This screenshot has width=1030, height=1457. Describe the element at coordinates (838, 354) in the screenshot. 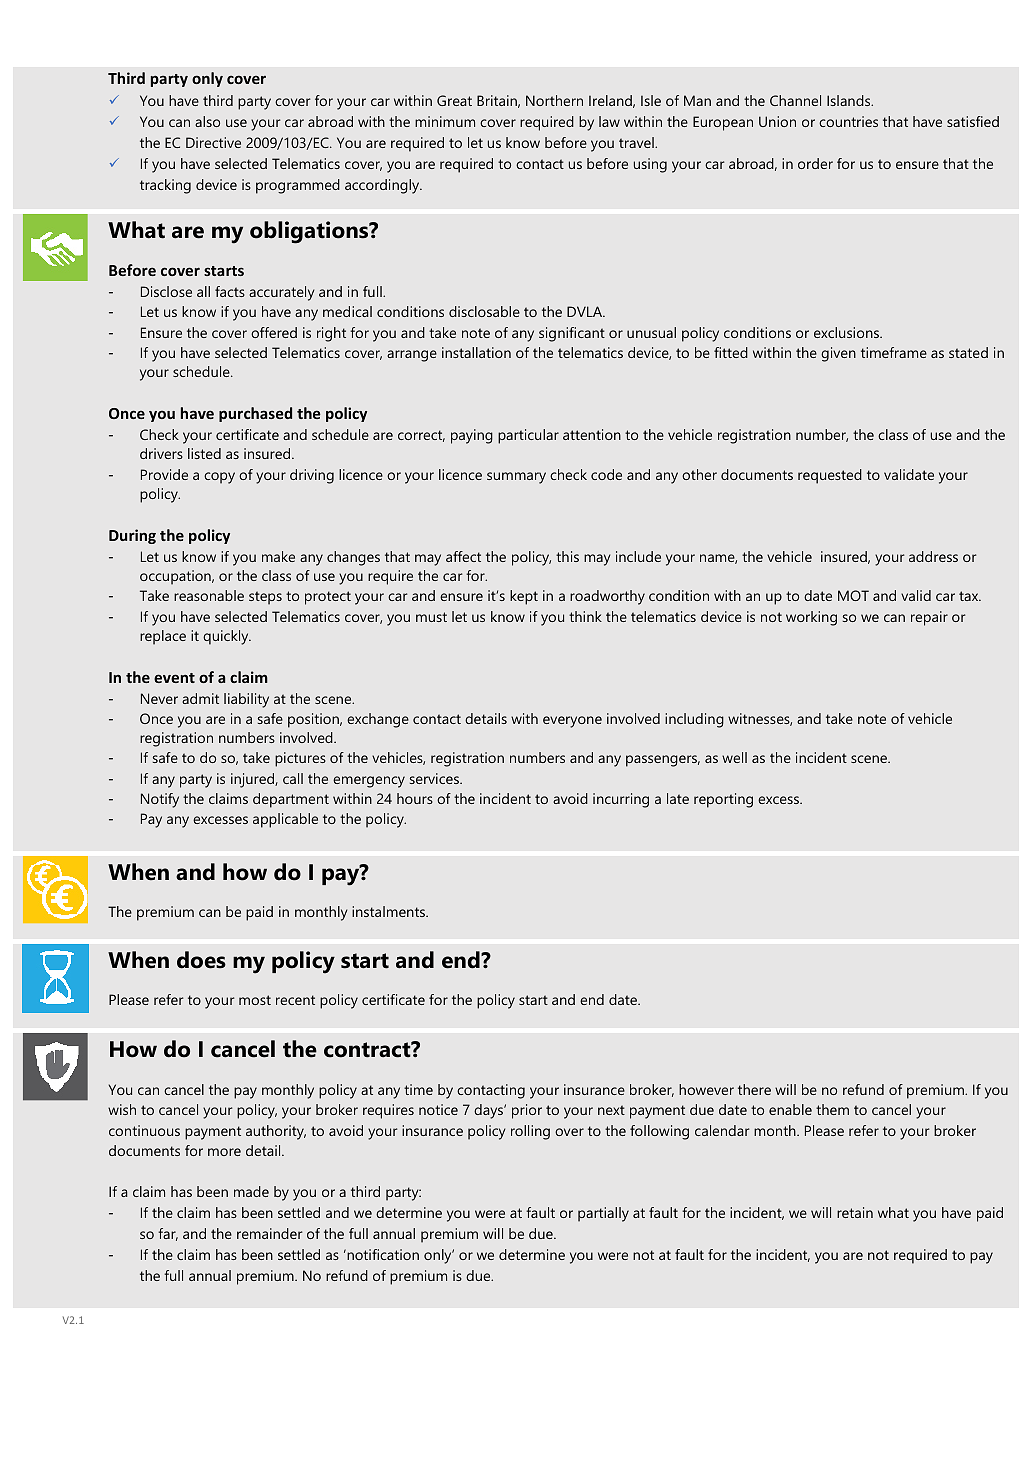

I see `given` at that location.
